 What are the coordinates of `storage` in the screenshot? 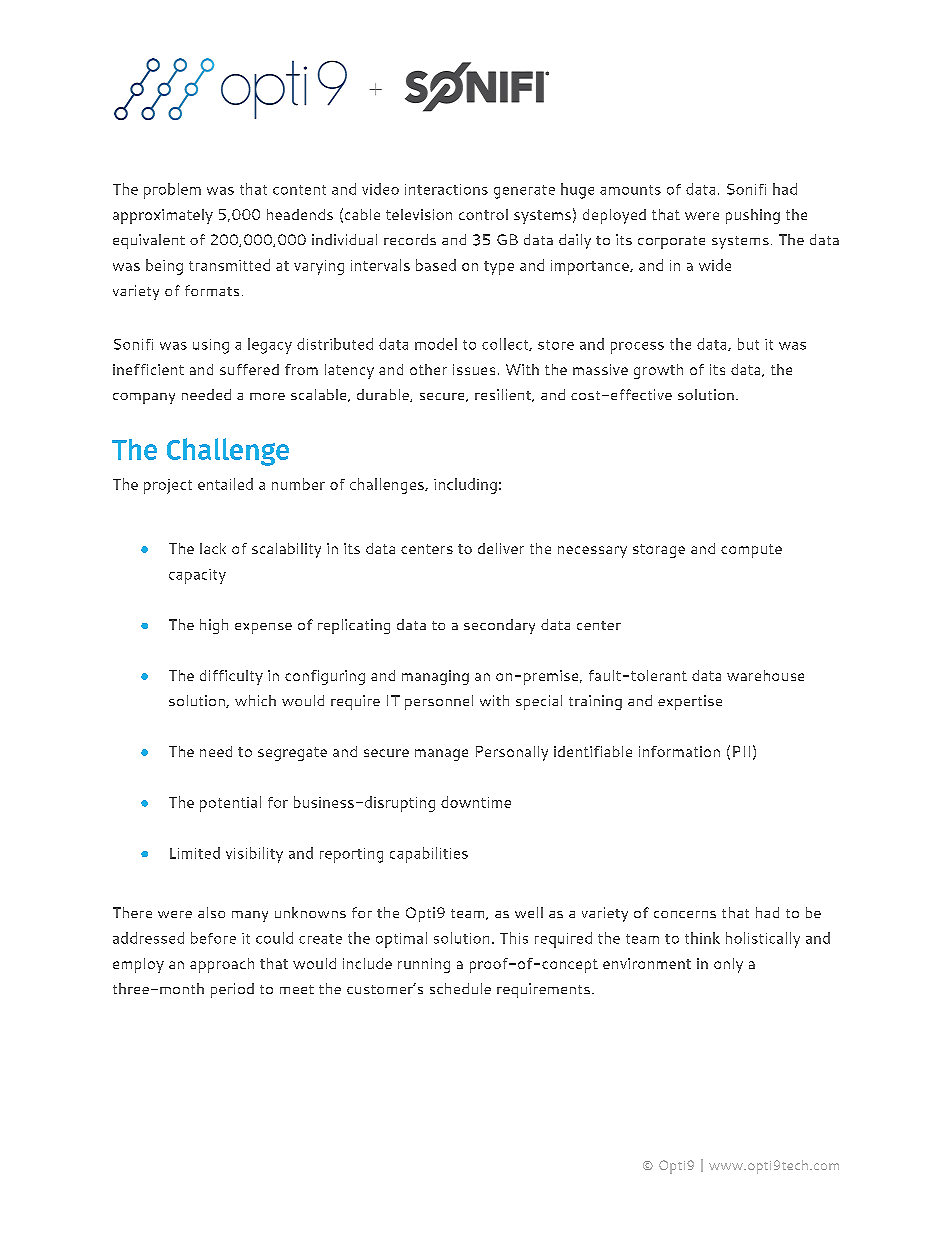 It's located at (659, 551).
